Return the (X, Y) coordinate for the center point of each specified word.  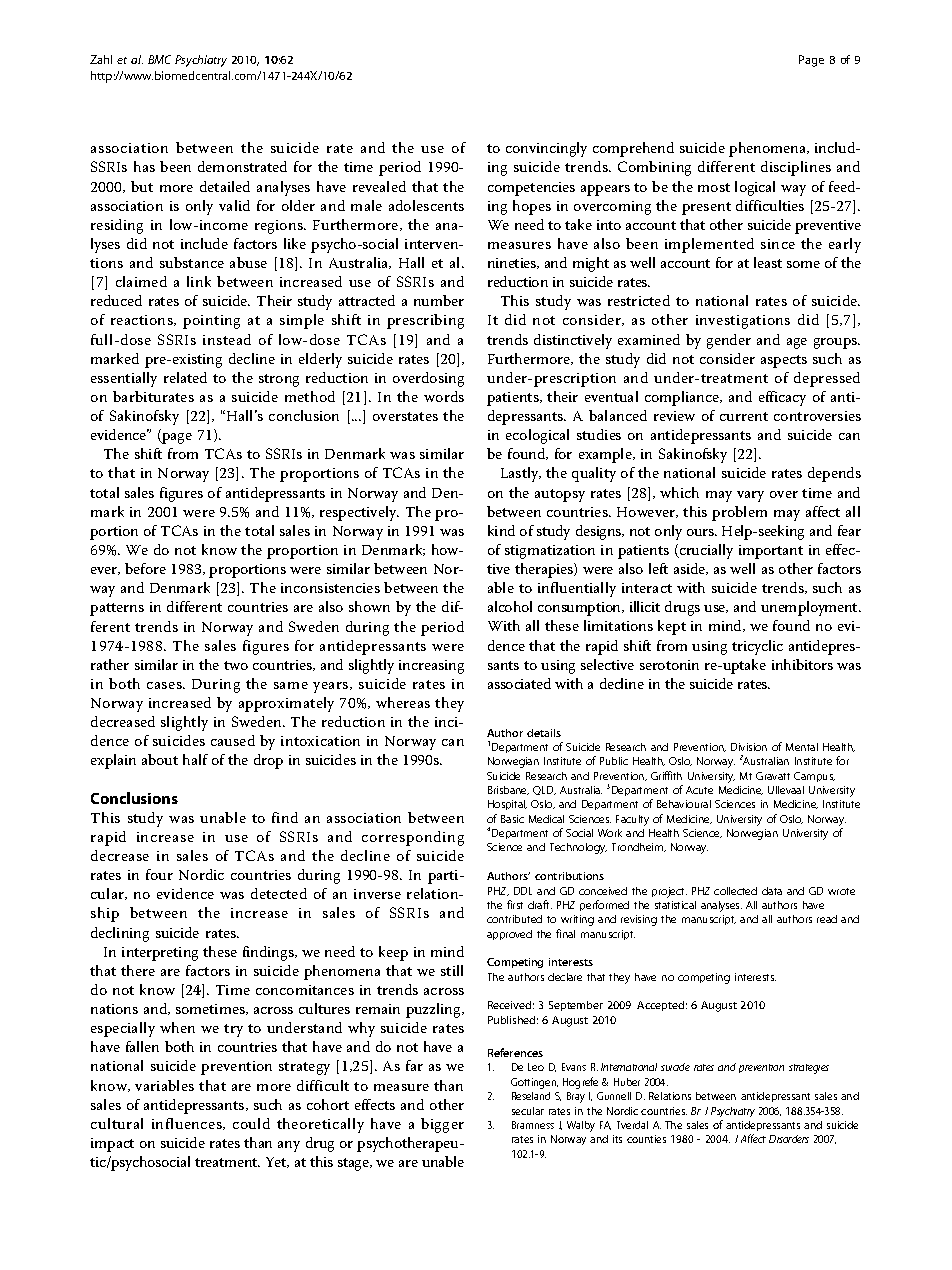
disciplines (796, 168)
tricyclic (757, 647)
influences (188, 1124)
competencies (531, 189)
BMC (159, 59)
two (236, 665)
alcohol (510, 606)
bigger (442, 1125)
